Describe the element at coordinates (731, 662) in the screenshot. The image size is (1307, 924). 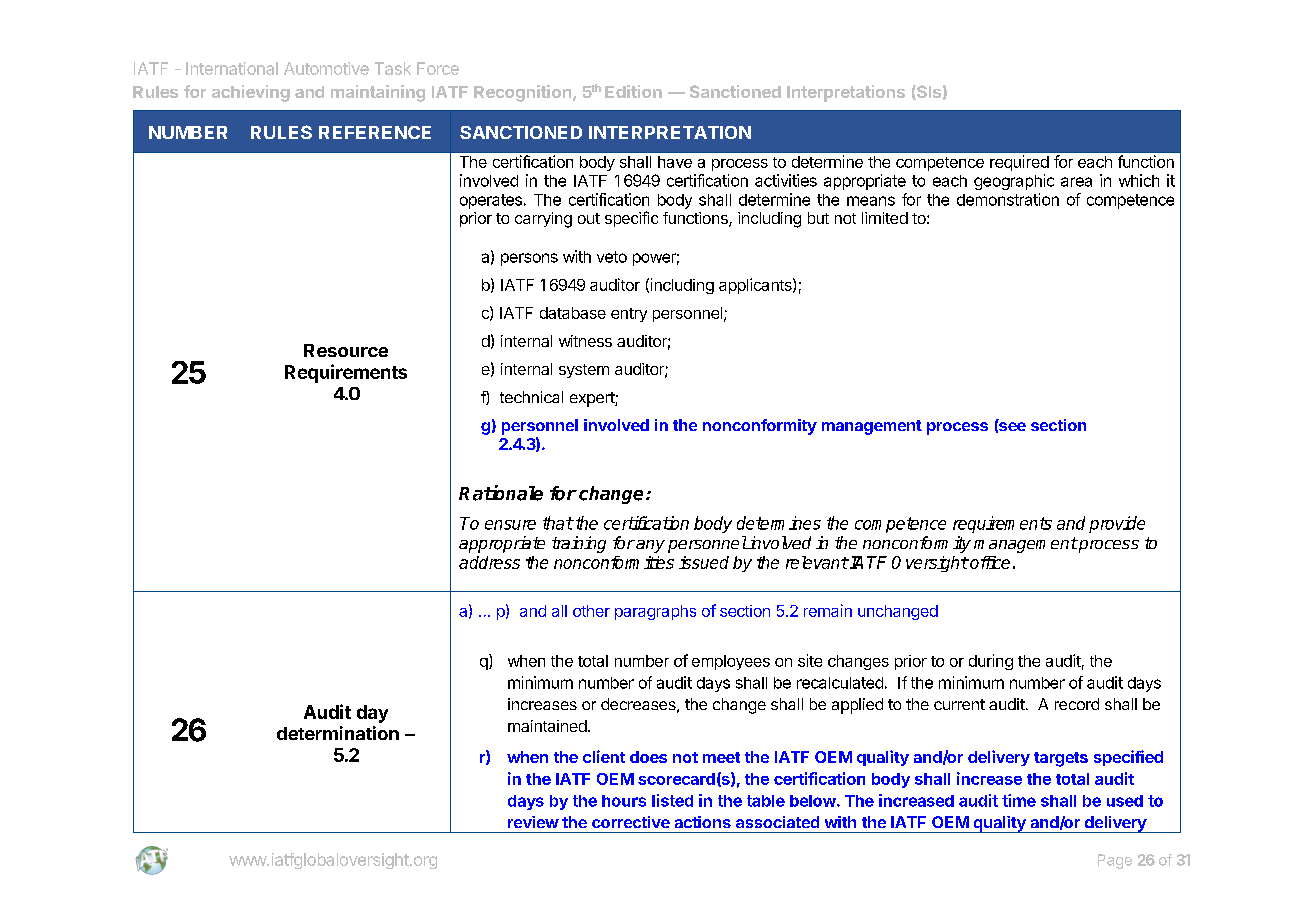
I see `employees` at that location.
